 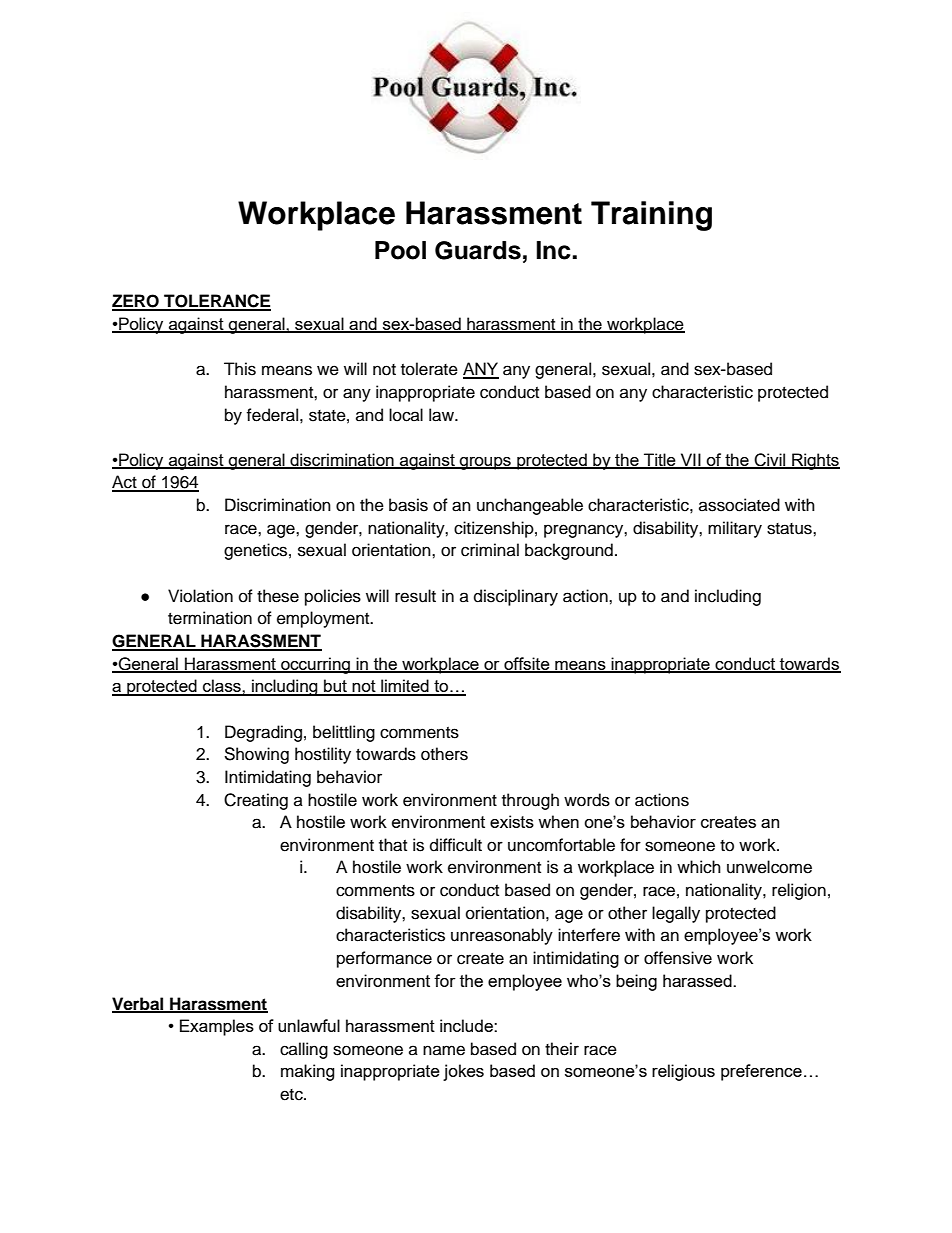 I want to click on Training, so click(x=651, y=216).
